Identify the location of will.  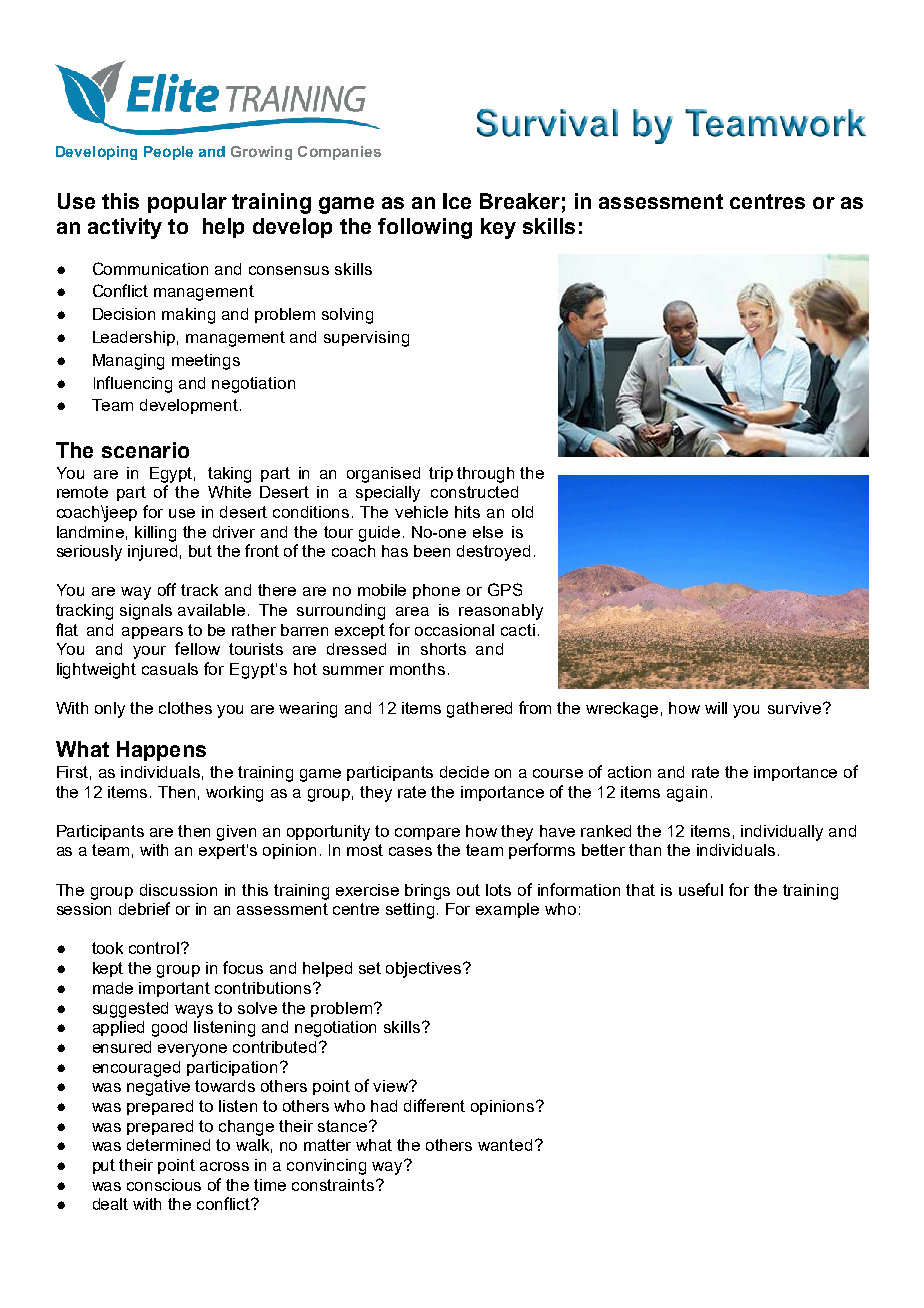
(716, 708).
